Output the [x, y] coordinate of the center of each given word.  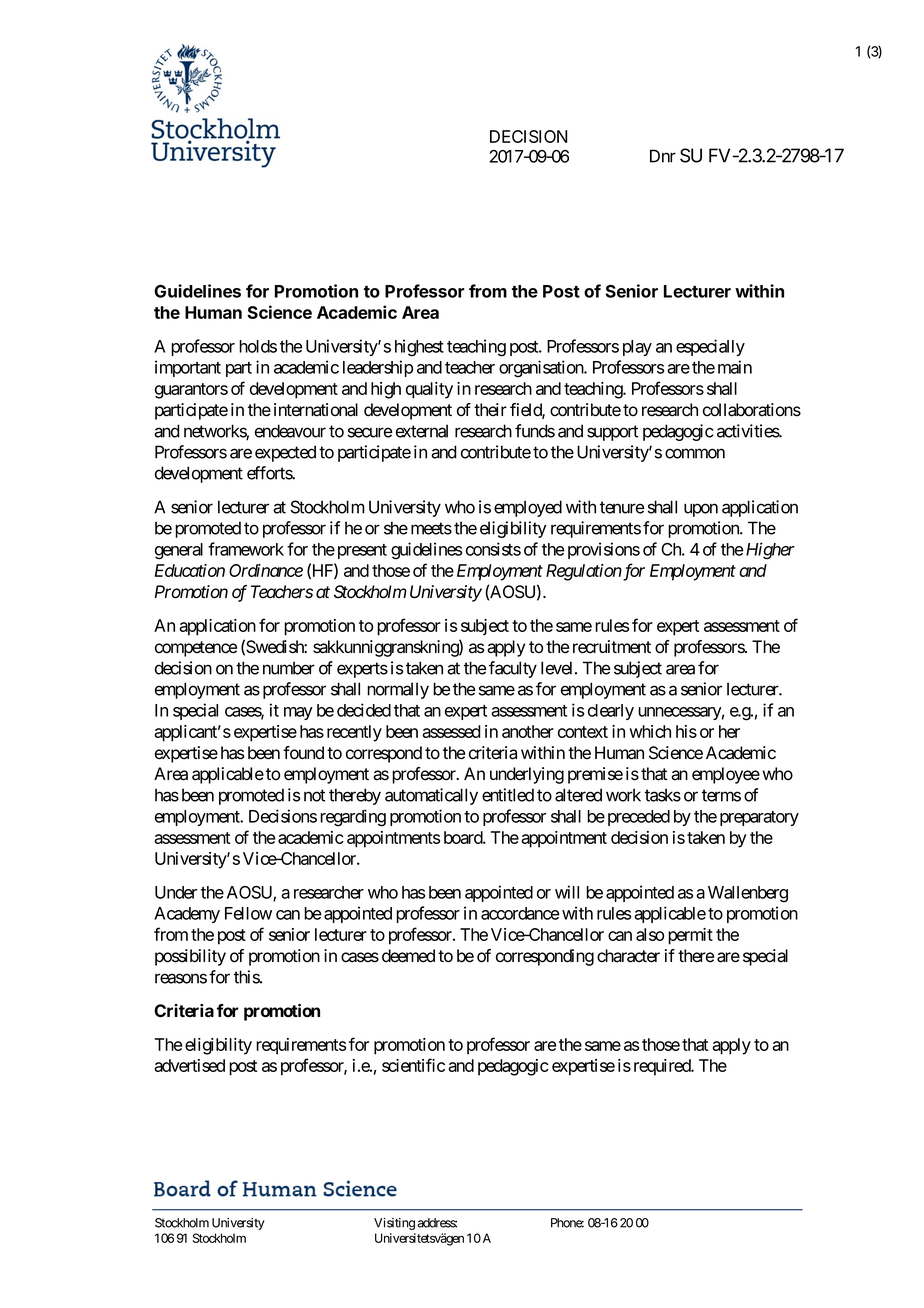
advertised [189, 1065]
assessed [451, 731]
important [188, 368]
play [637, 348]
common [695, 453]
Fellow [248, 913]
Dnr [663, 156]
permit [690, 936]
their [490, 410]
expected [285, 453]
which [650, 731]
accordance [520, 913]
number [289, 668]
